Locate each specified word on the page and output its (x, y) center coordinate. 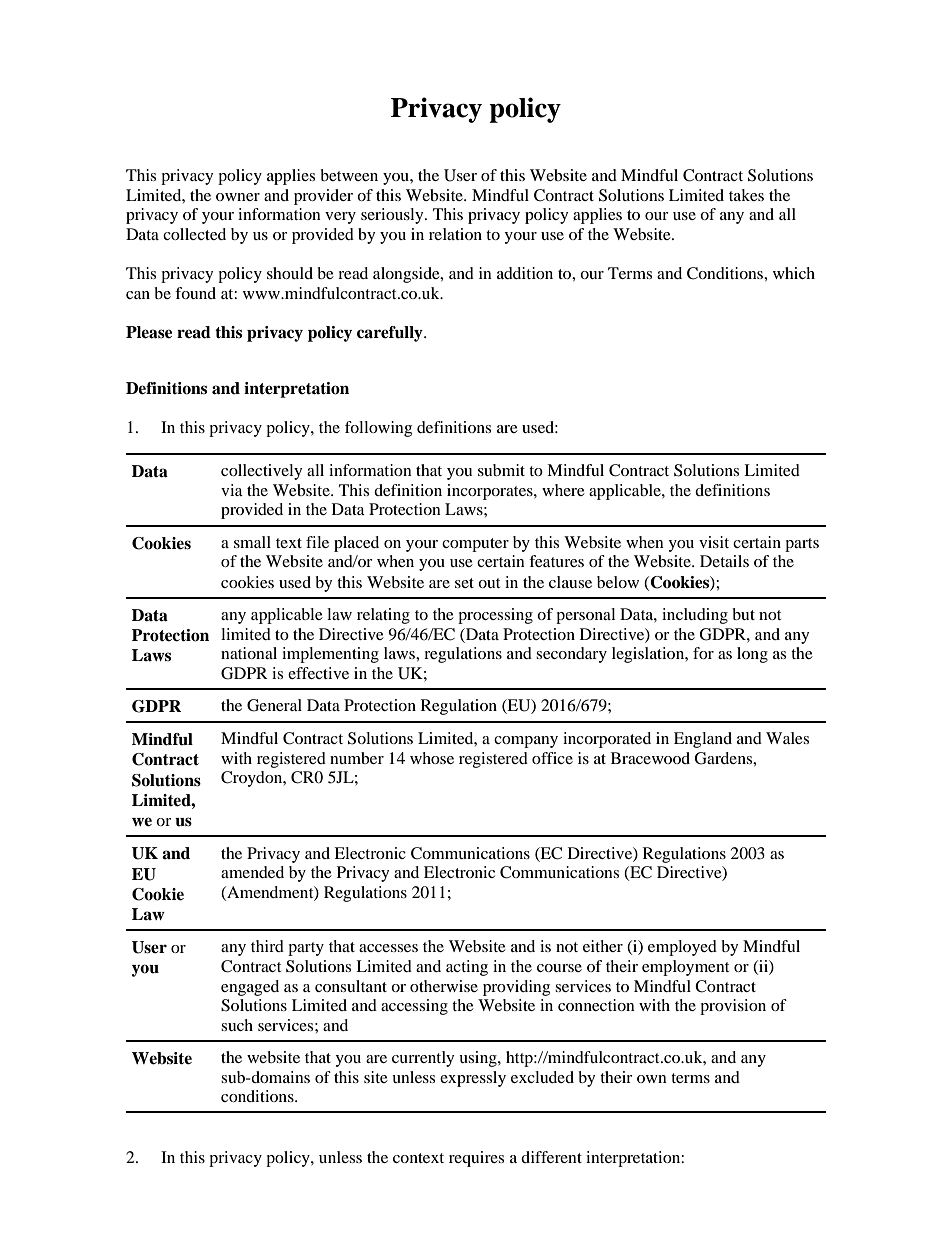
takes (746, 195)
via (232, 490)
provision (733, 1007)
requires (476, 1159)
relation (455, 234)
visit (714, 542)
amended (252, 872)
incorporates (491, 492)
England (703, 740)
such (237, 1025)
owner (238, 197)
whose (432, 758)
